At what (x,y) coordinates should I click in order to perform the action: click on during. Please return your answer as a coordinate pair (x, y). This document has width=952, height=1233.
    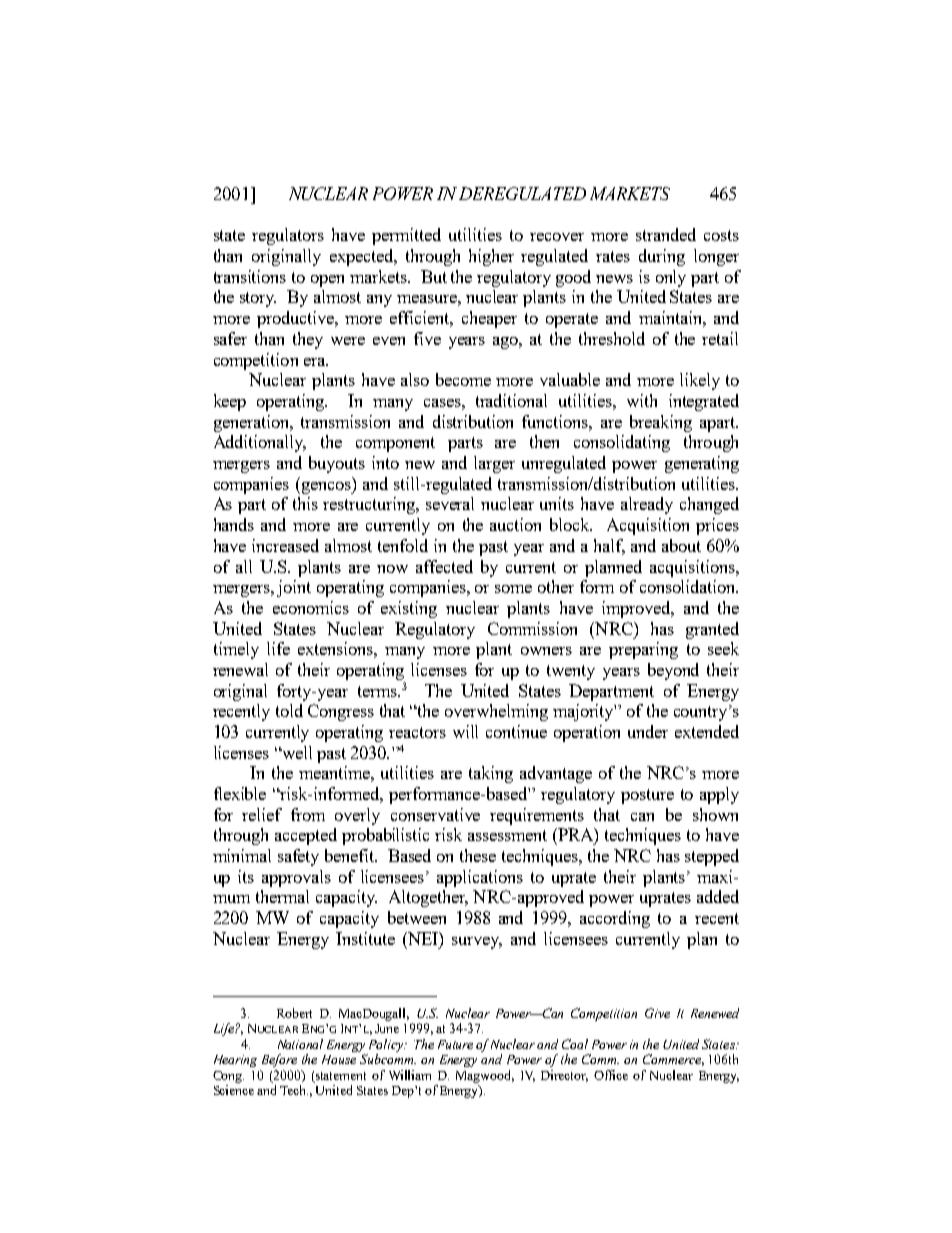
    Looking at the image, I should click on (662, 257).
